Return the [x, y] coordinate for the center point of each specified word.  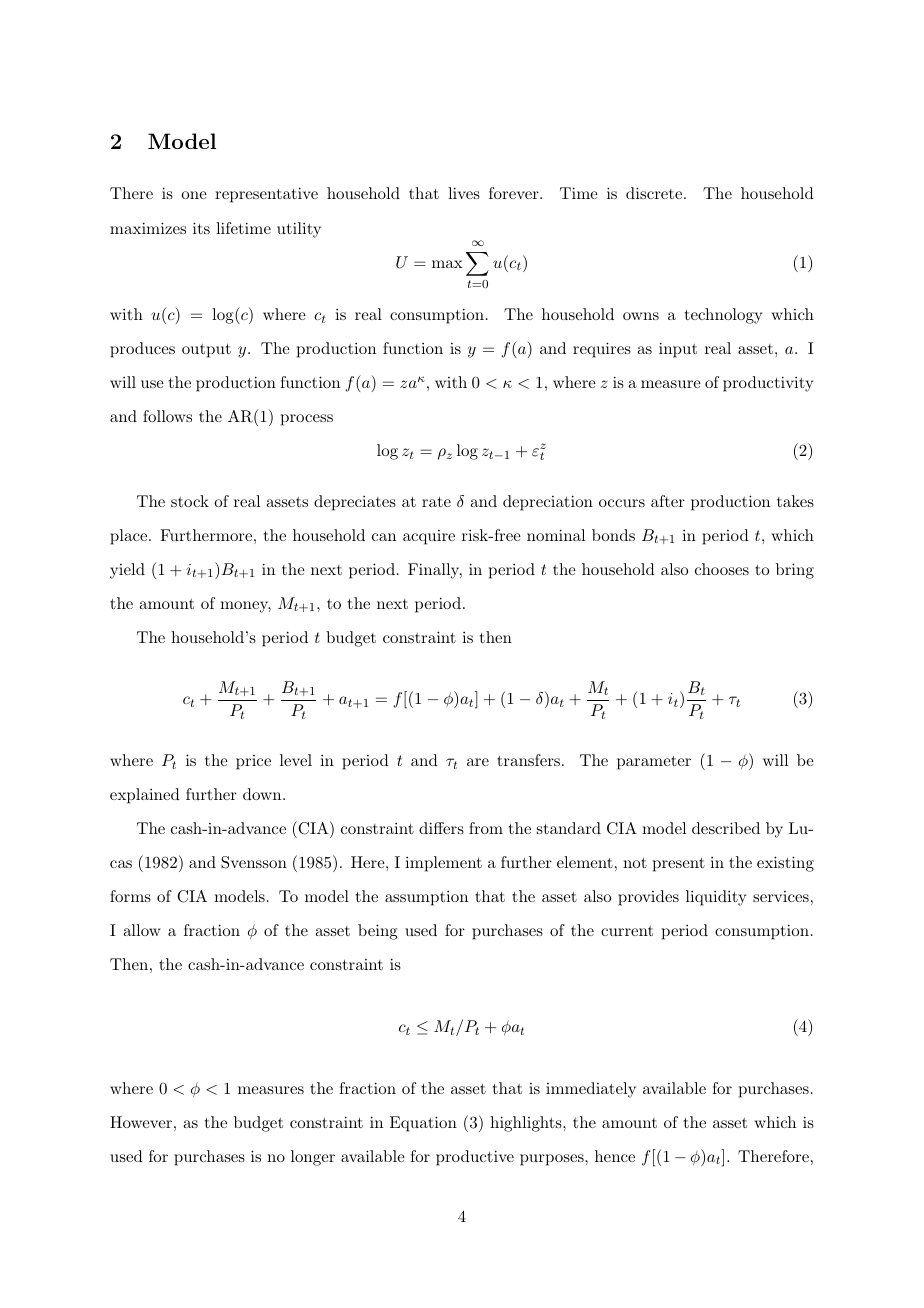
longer [313, 1158]
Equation [423, 1124]
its [201, 228]
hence [615, 1156]
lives [464, 193]
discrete [654, 193]
